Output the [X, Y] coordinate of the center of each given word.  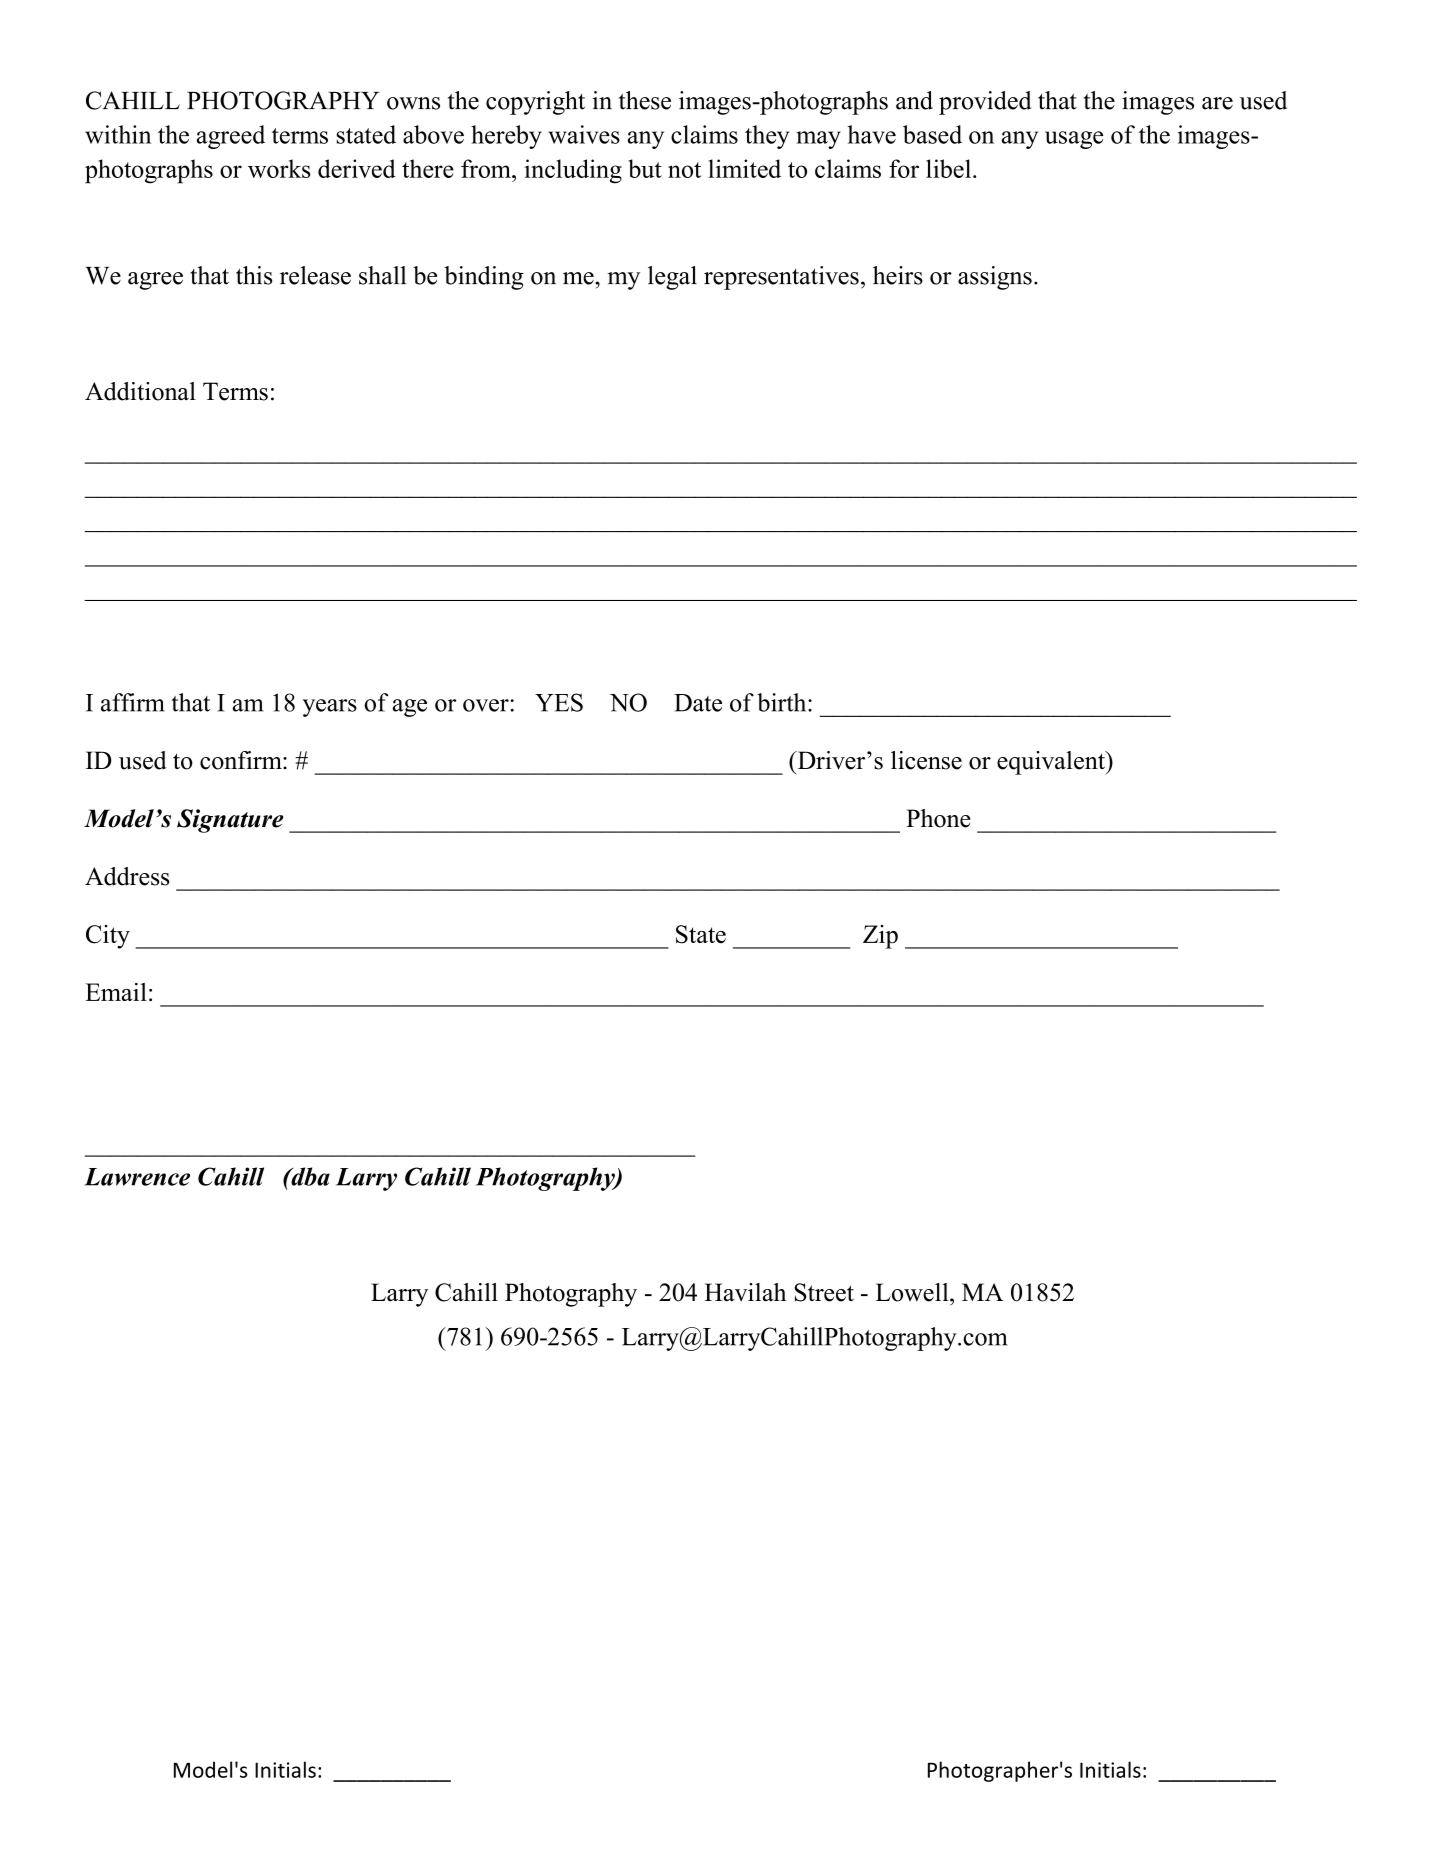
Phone [938, 818]
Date [698, 703]
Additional [140, 391]
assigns [995, 278]
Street [824, 1292]
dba [309, 1176]
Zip [880, 937]
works [279, 168]
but [645, 168]
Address [127, 876]
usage [1074, 140]
